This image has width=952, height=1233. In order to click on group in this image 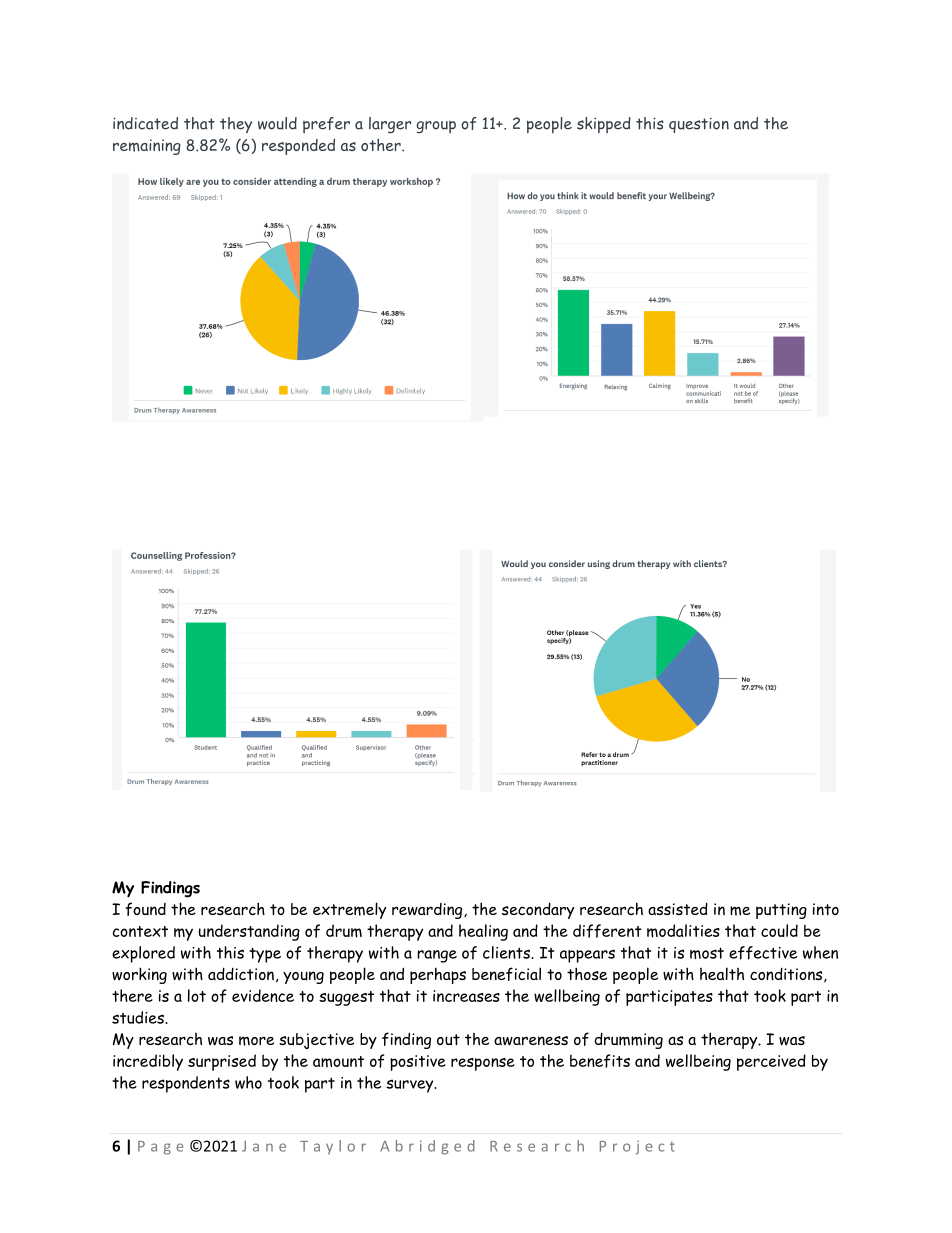, I will do `click(436, 127)`.
